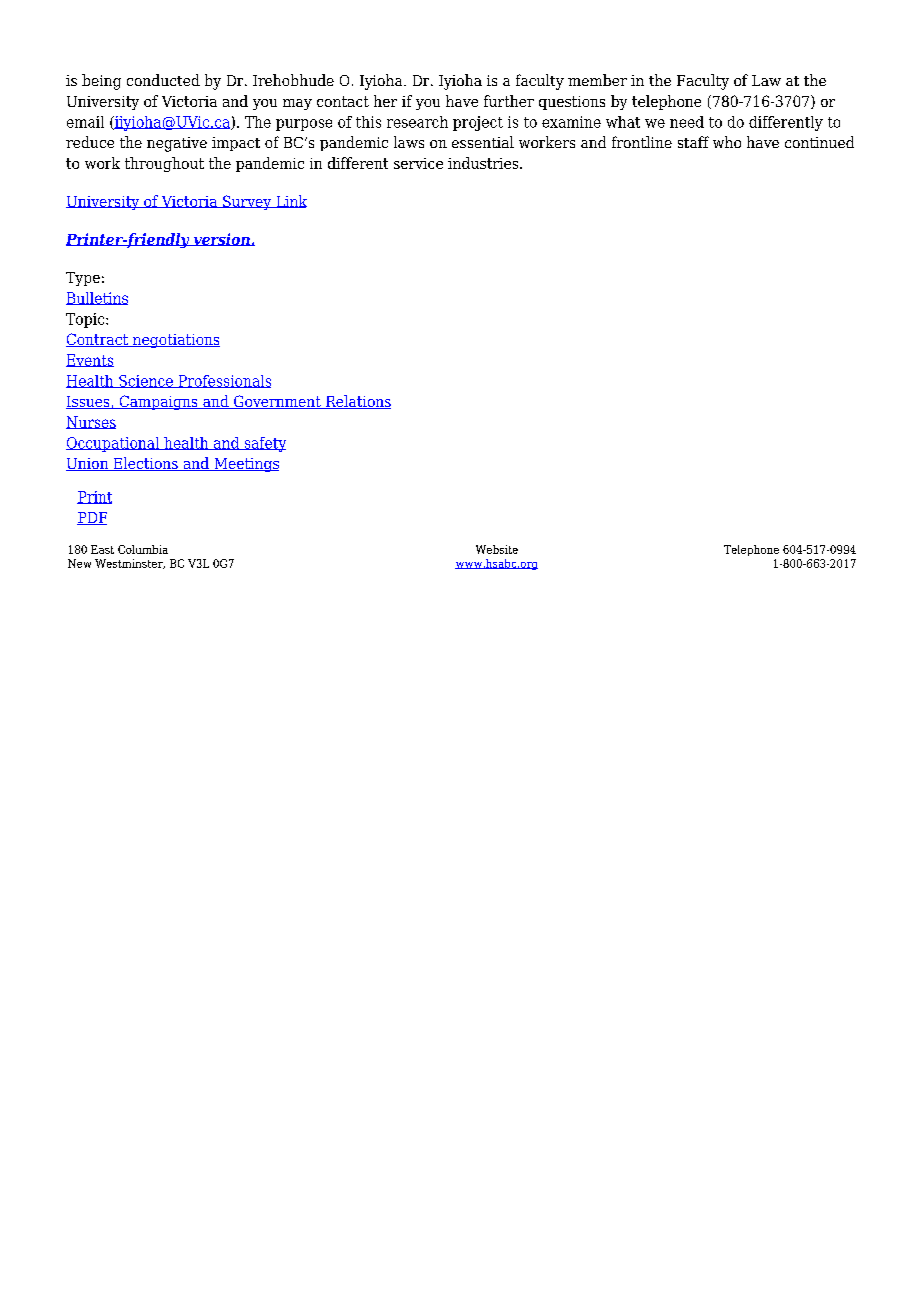 The height and width of the screenshot is (1308, 924). What do you see at coordinates (277, 402) in the screenshot?
I see `Government` at bounding box center [277, 402].
